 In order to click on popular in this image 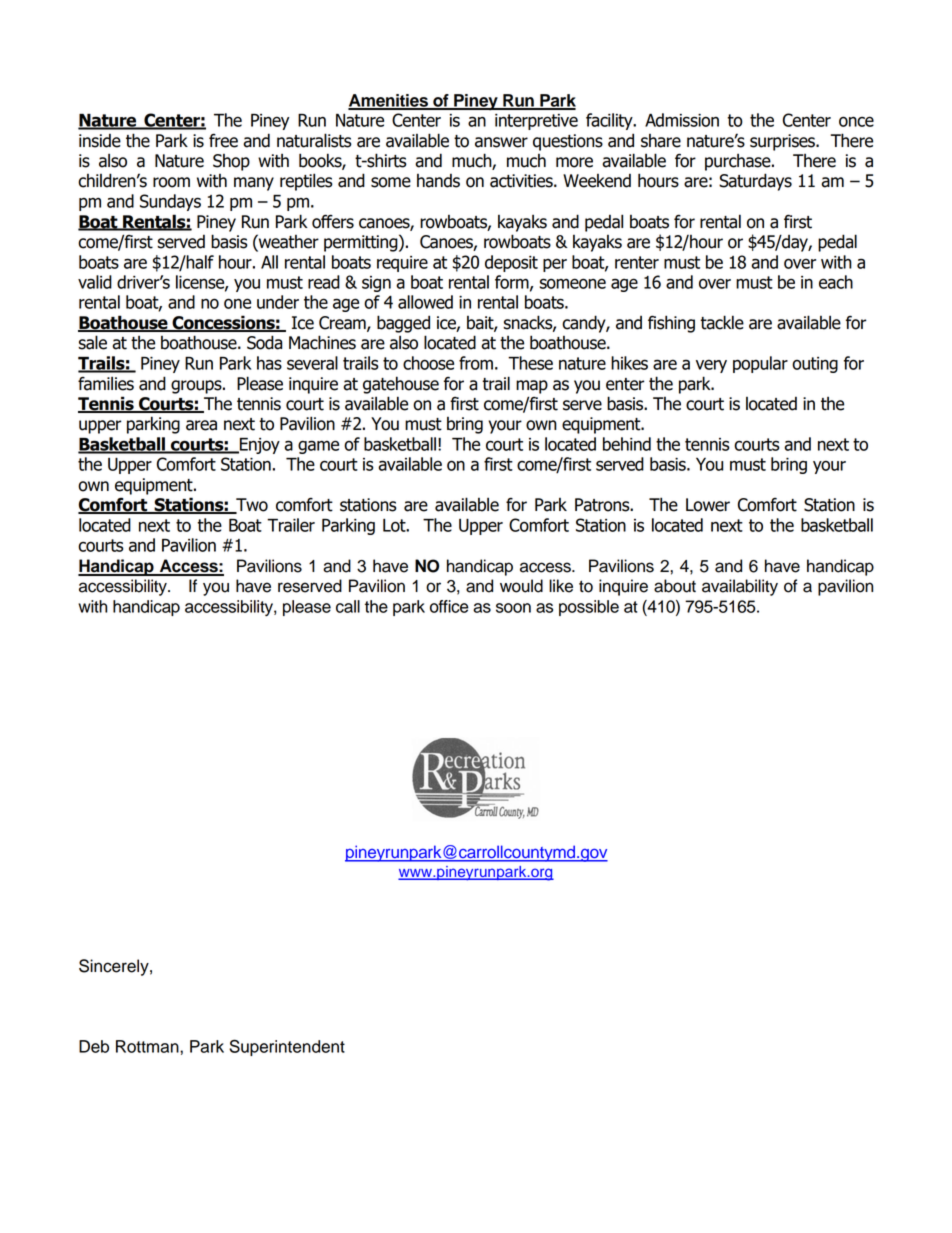, I will do `click(760, 364)`.
